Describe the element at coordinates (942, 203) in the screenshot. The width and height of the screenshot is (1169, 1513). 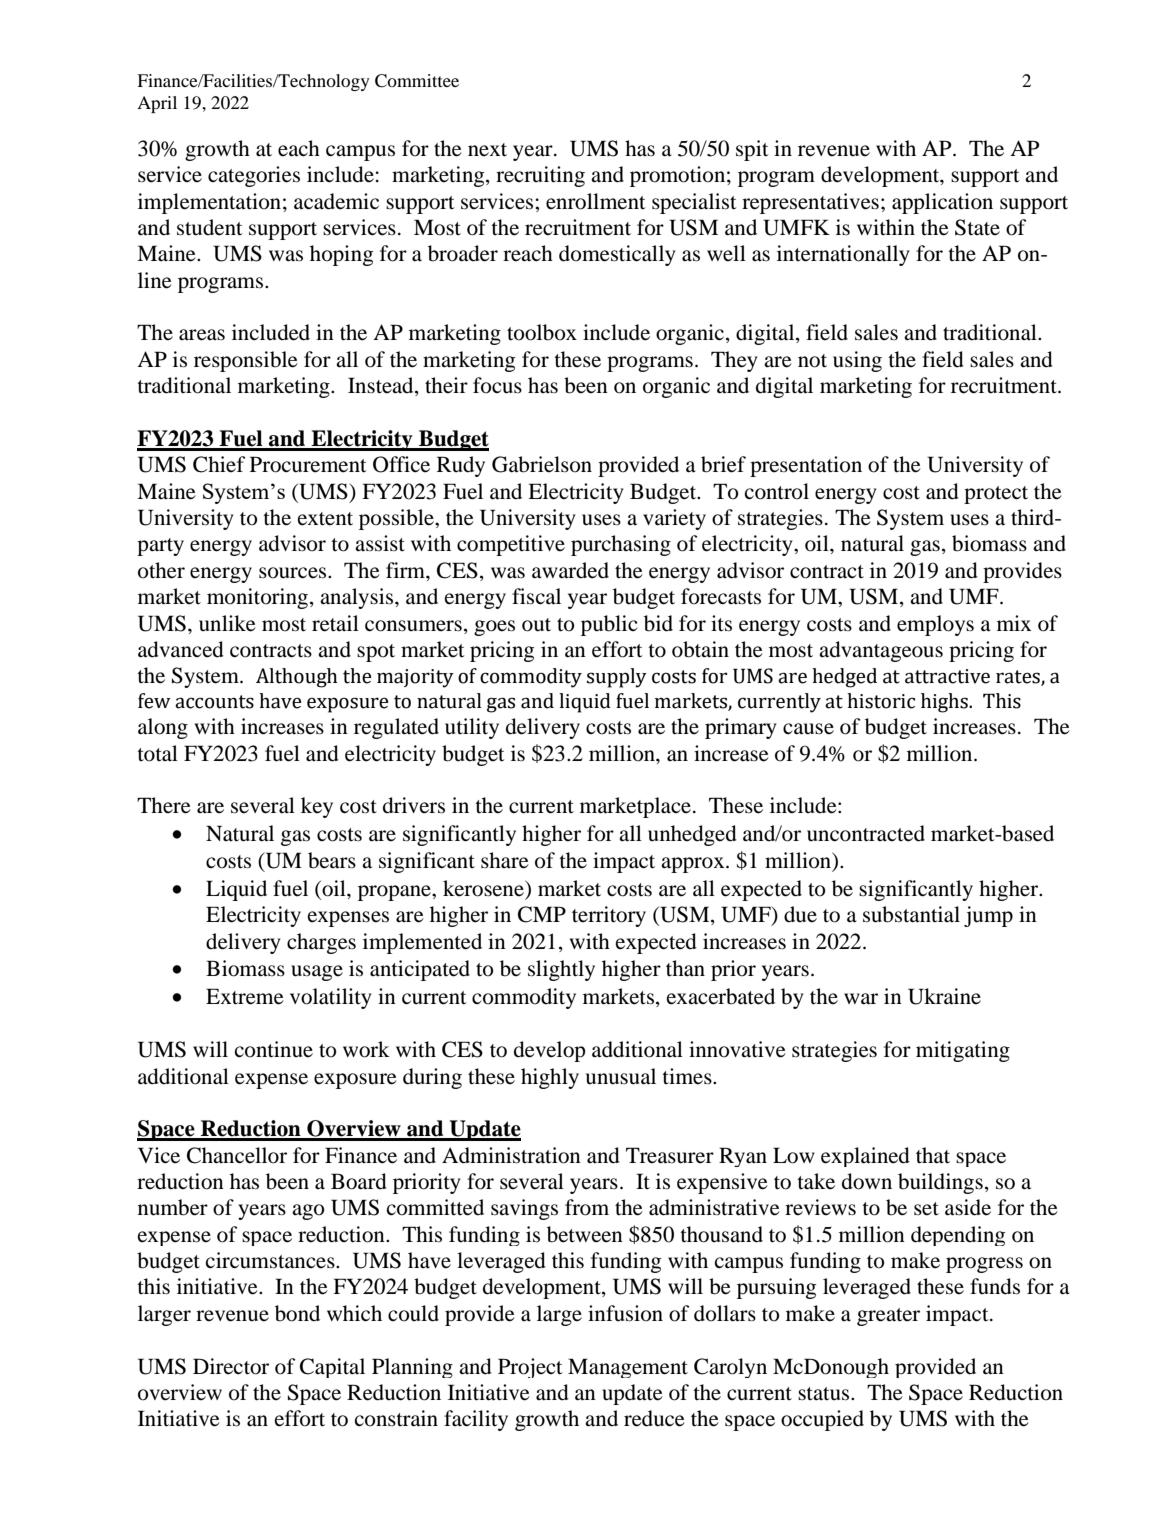
I see `application` at that location.
